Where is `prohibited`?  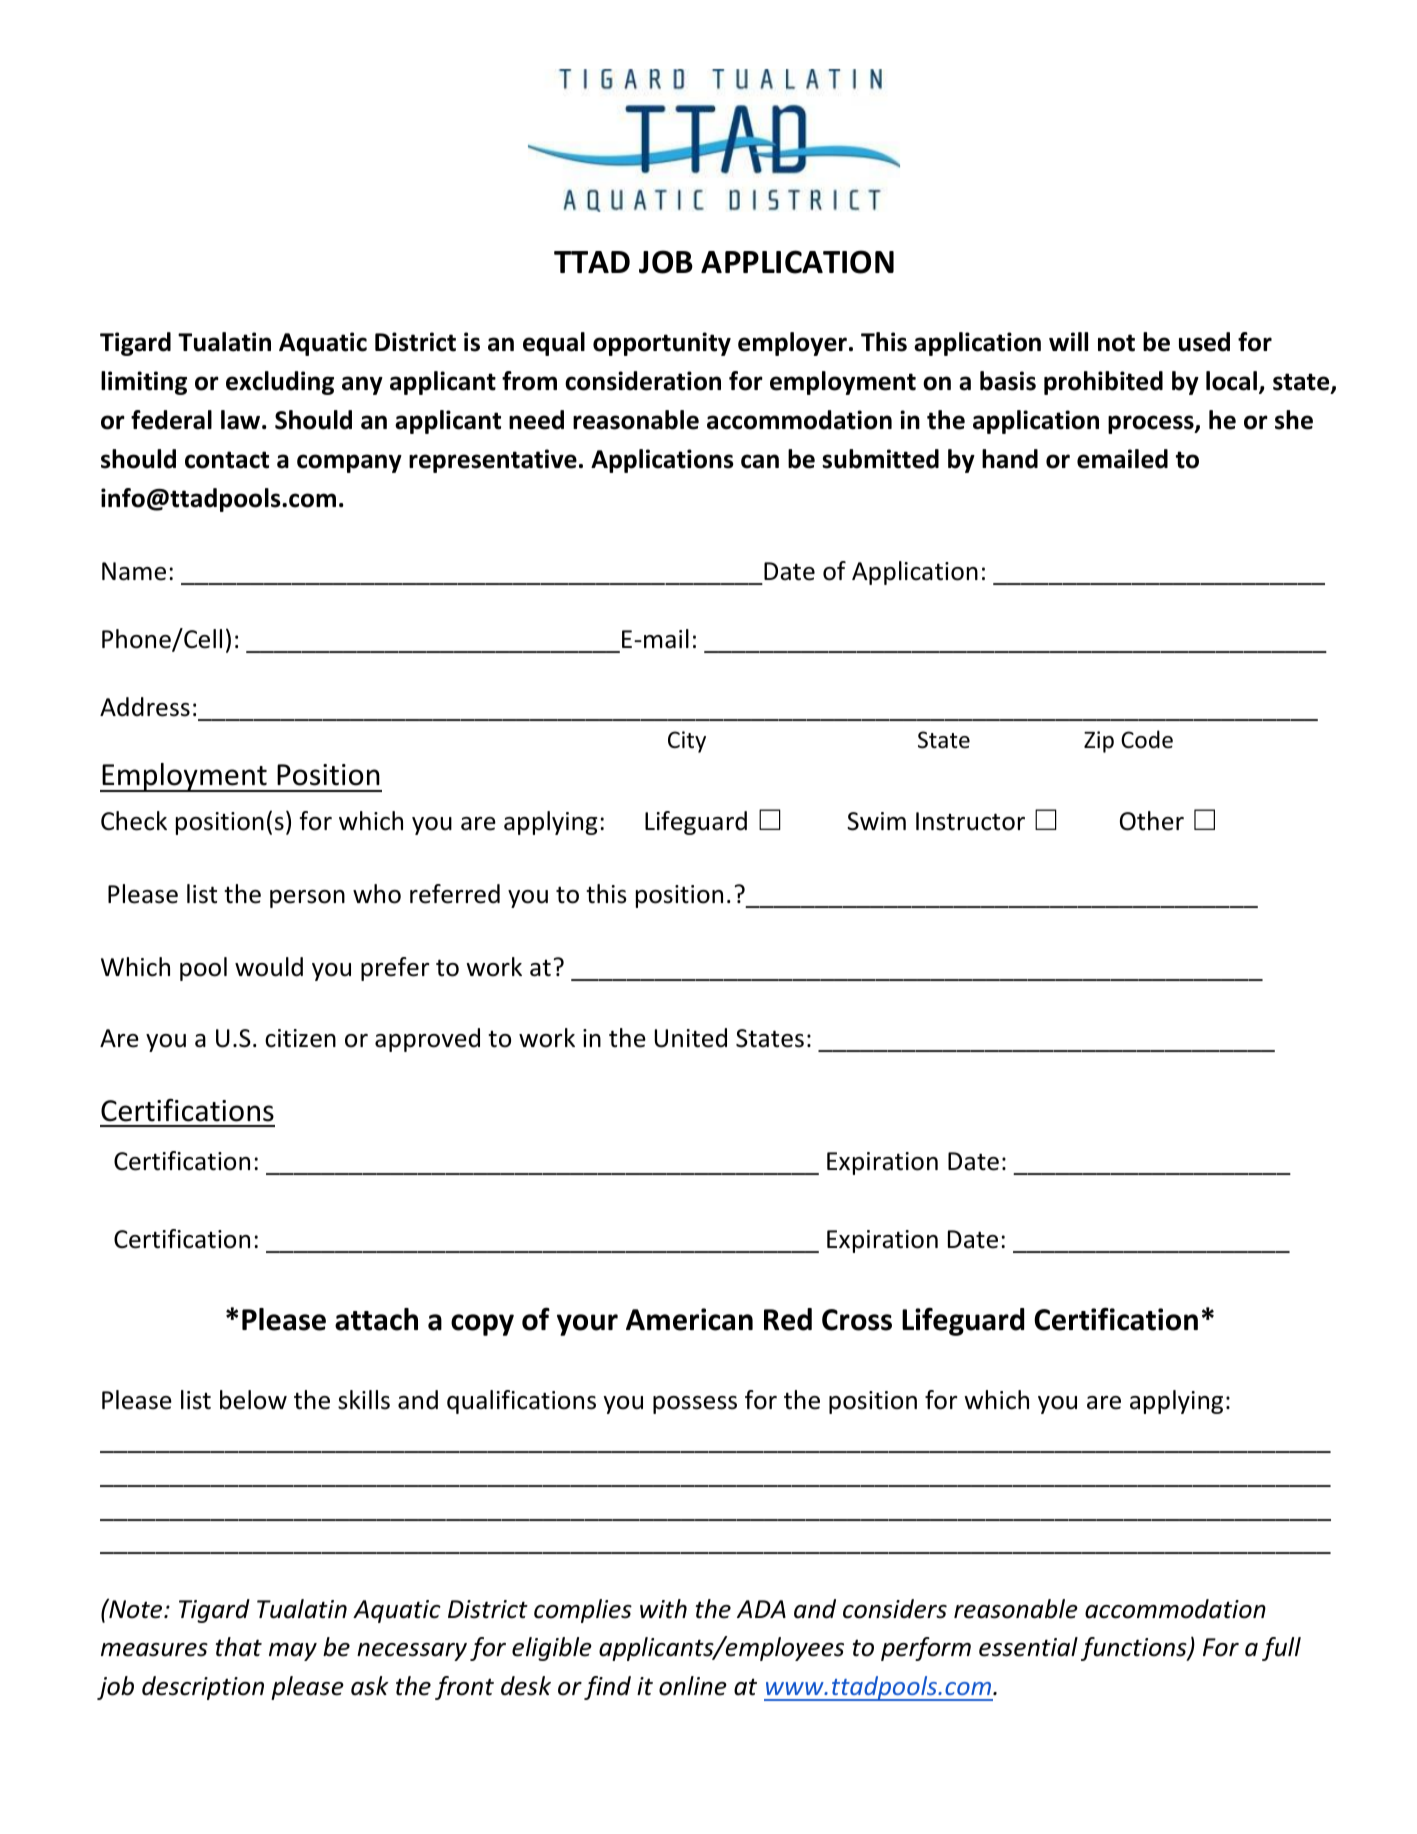 prohibited is located at coordinates (1103, 383).
